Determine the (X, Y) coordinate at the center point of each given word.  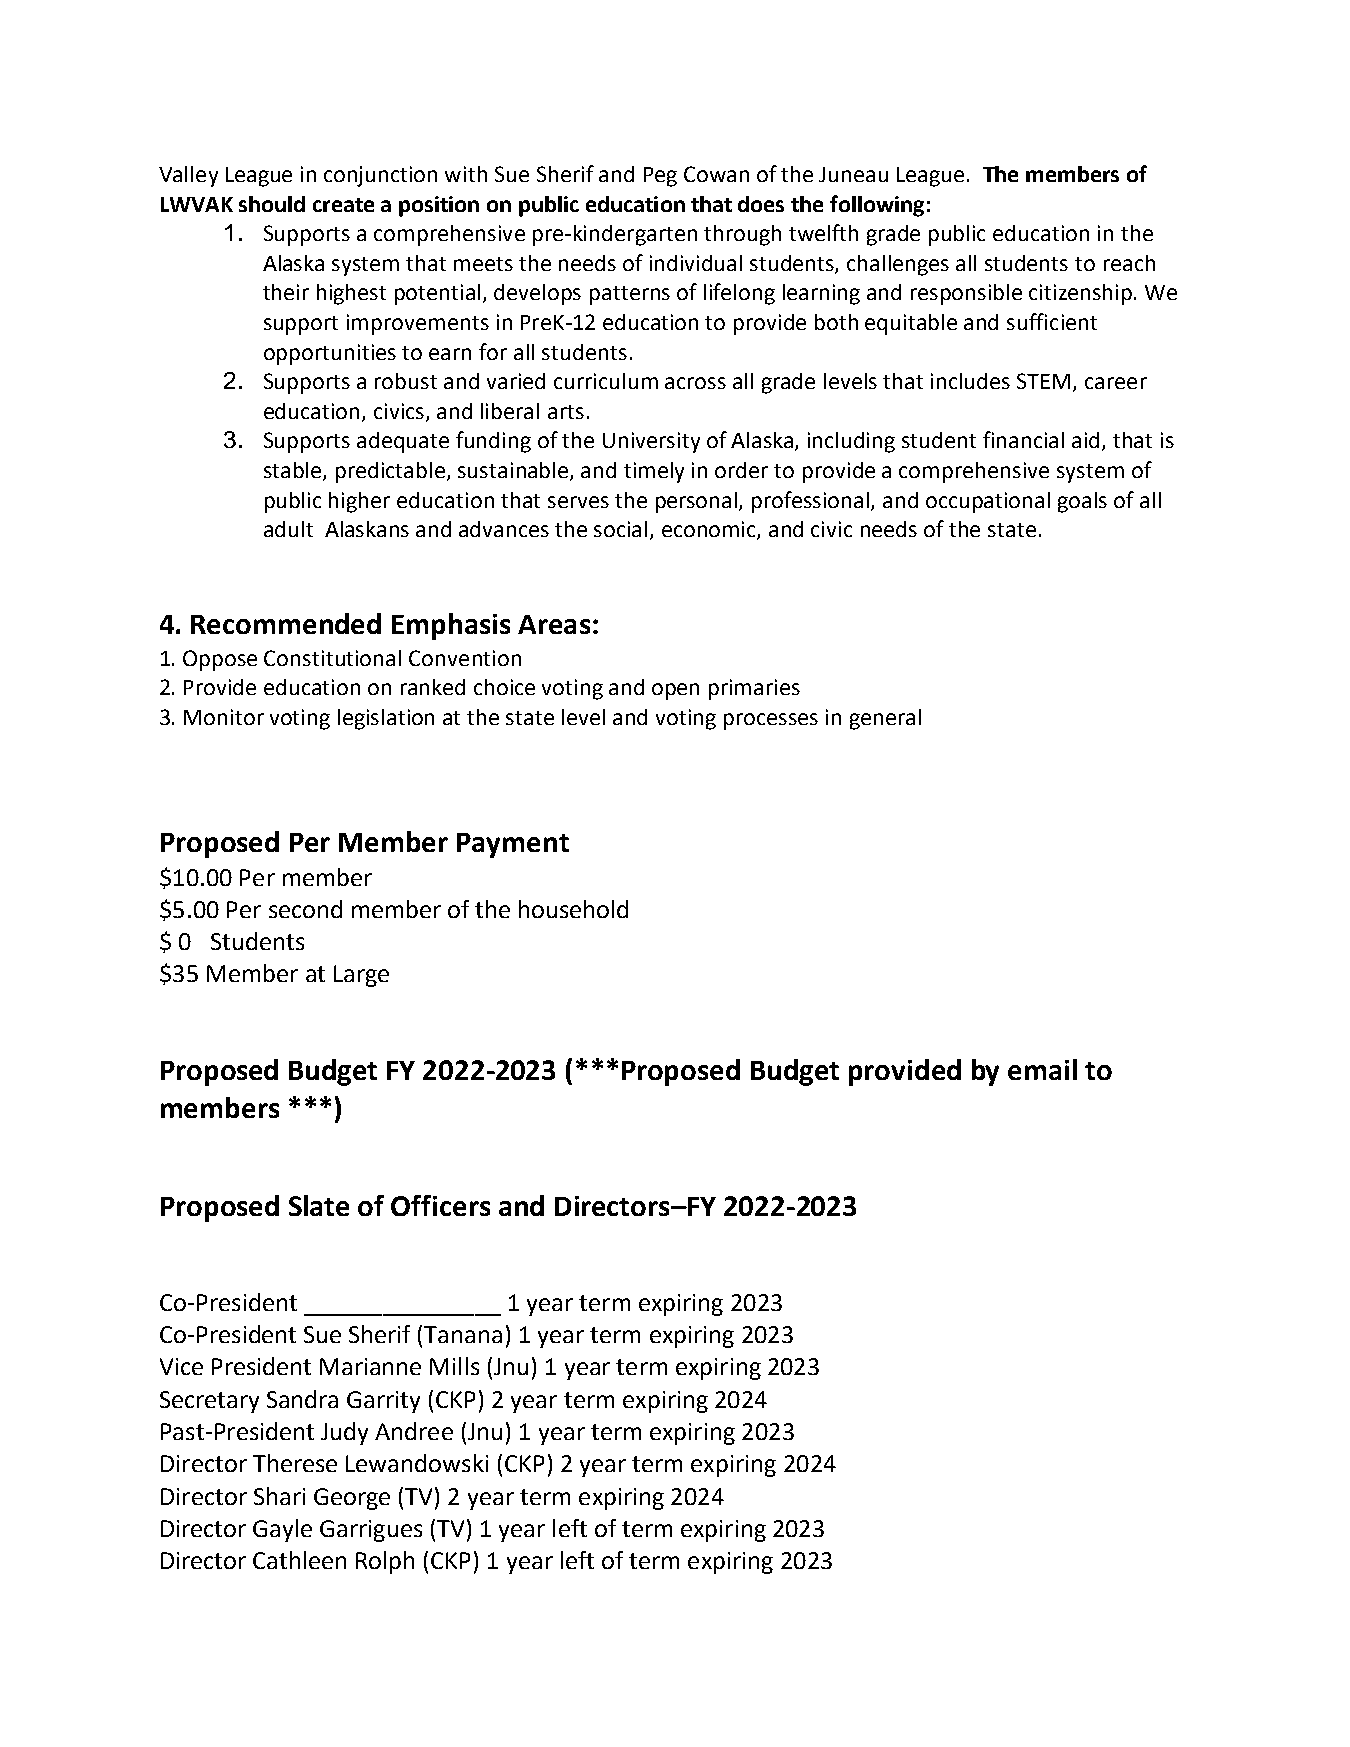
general (885, 719)
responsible (966, 294)
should (272, 204)
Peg (660, 177)
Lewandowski (417, 1463)
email (1042, 1069)
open (675, 691)
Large (361, 976)
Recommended (286, 623)
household (573, 909)
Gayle (282, 1530)
